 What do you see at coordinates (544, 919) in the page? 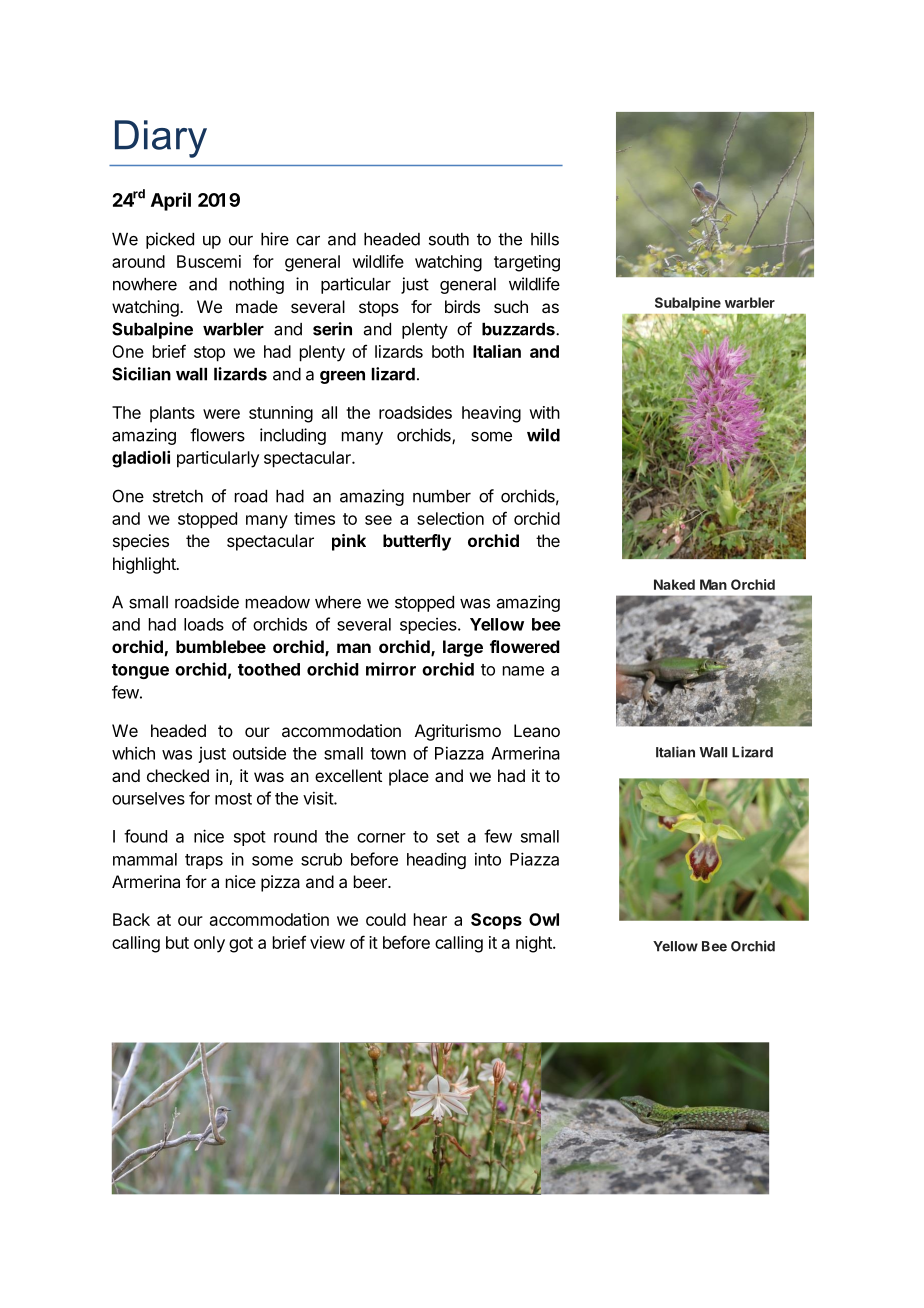
I see `Owl` at bounding box center [544, 919].
